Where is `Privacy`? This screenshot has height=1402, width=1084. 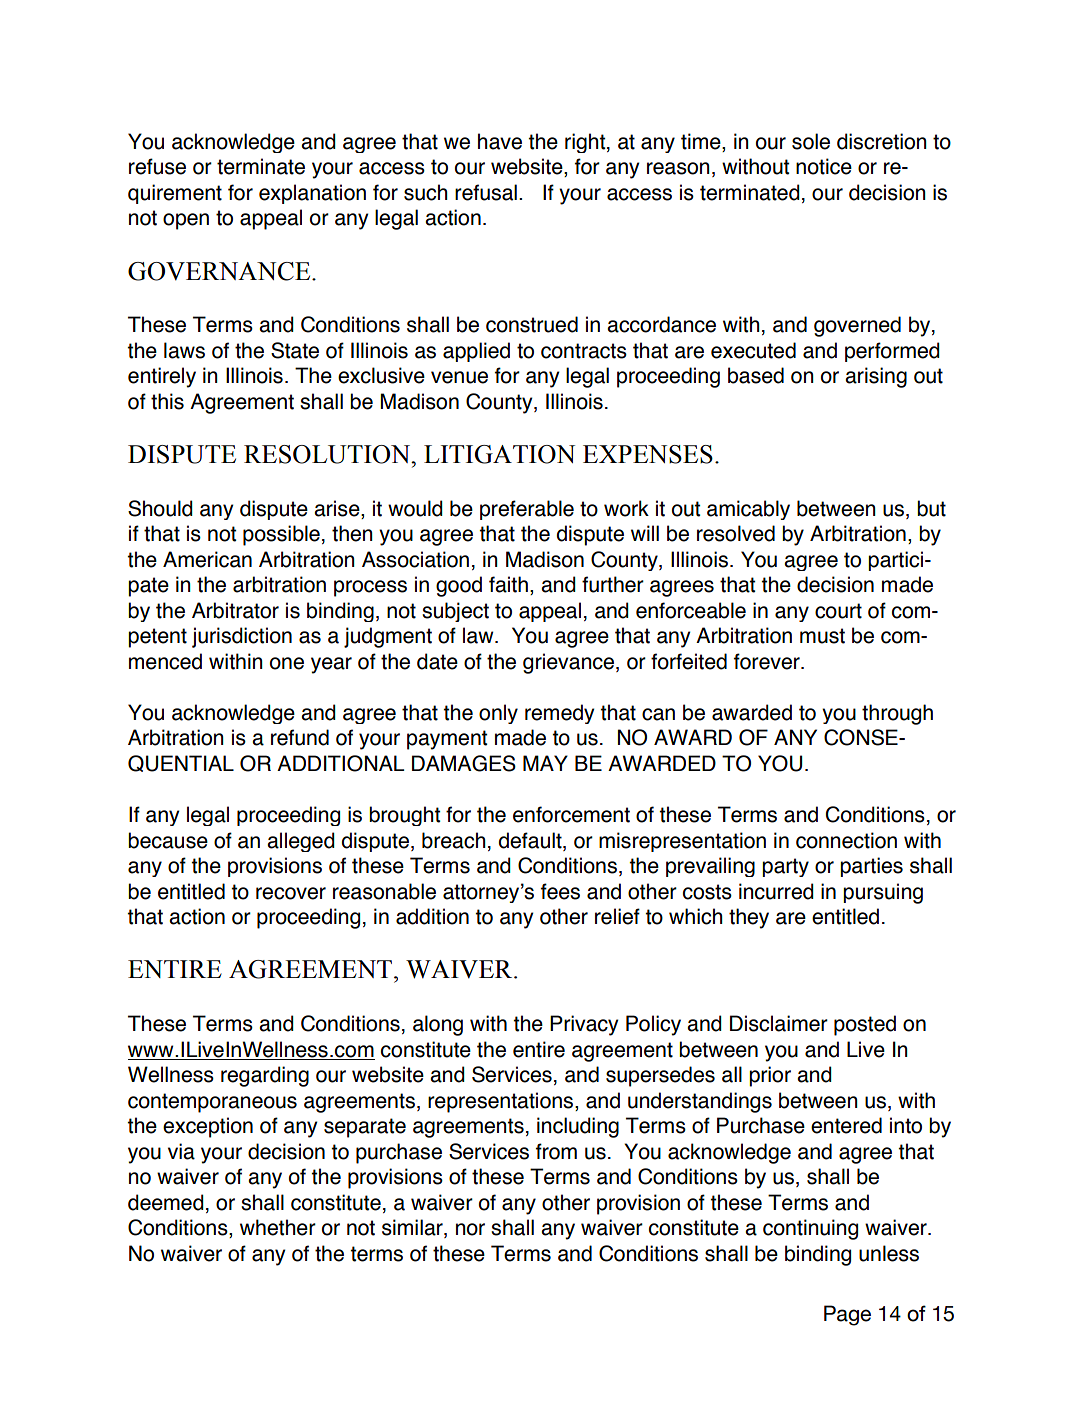
Privacy is located at coordinates (584, 1025).
